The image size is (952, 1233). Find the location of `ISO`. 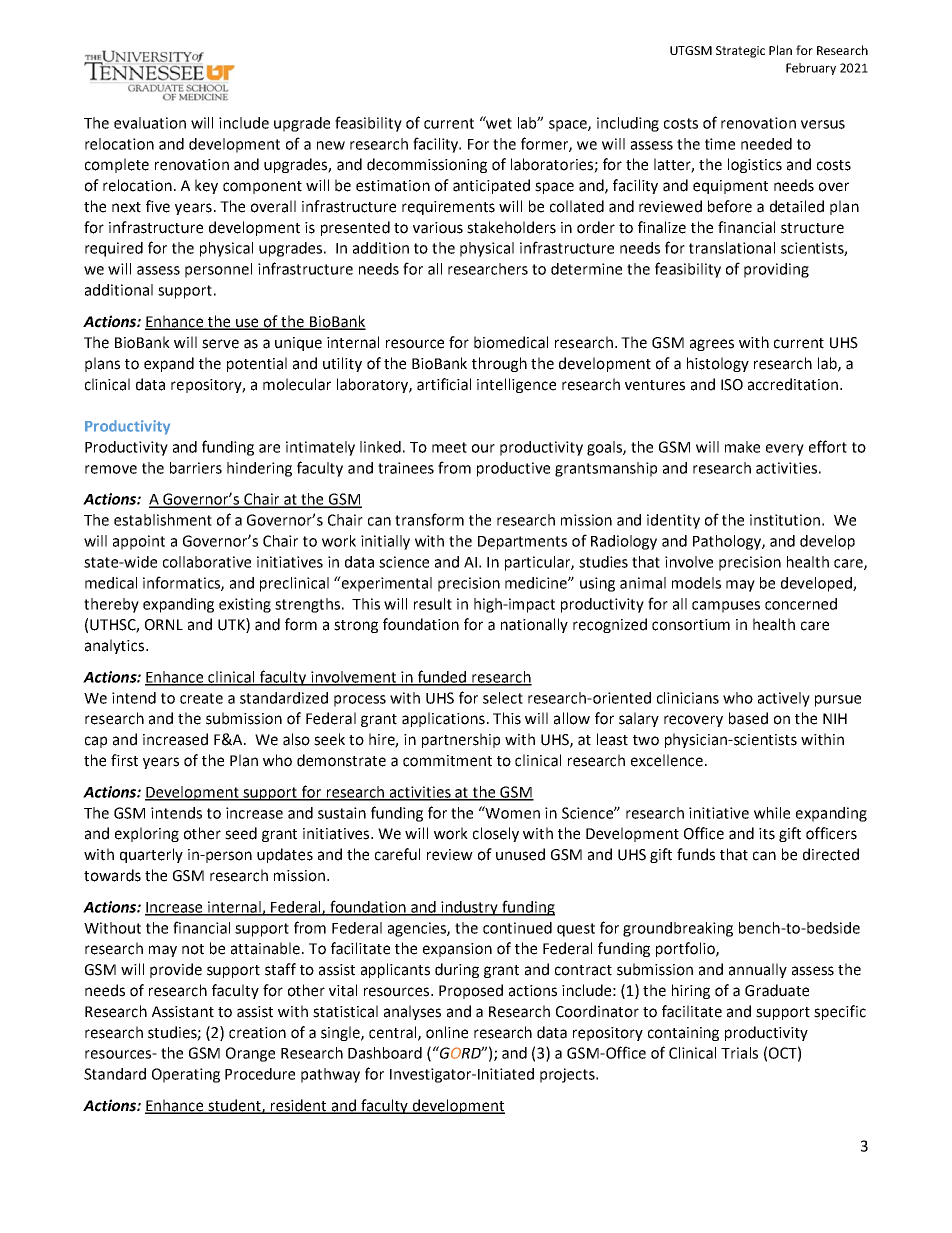

ISO is located at coordinates (732, 385).
